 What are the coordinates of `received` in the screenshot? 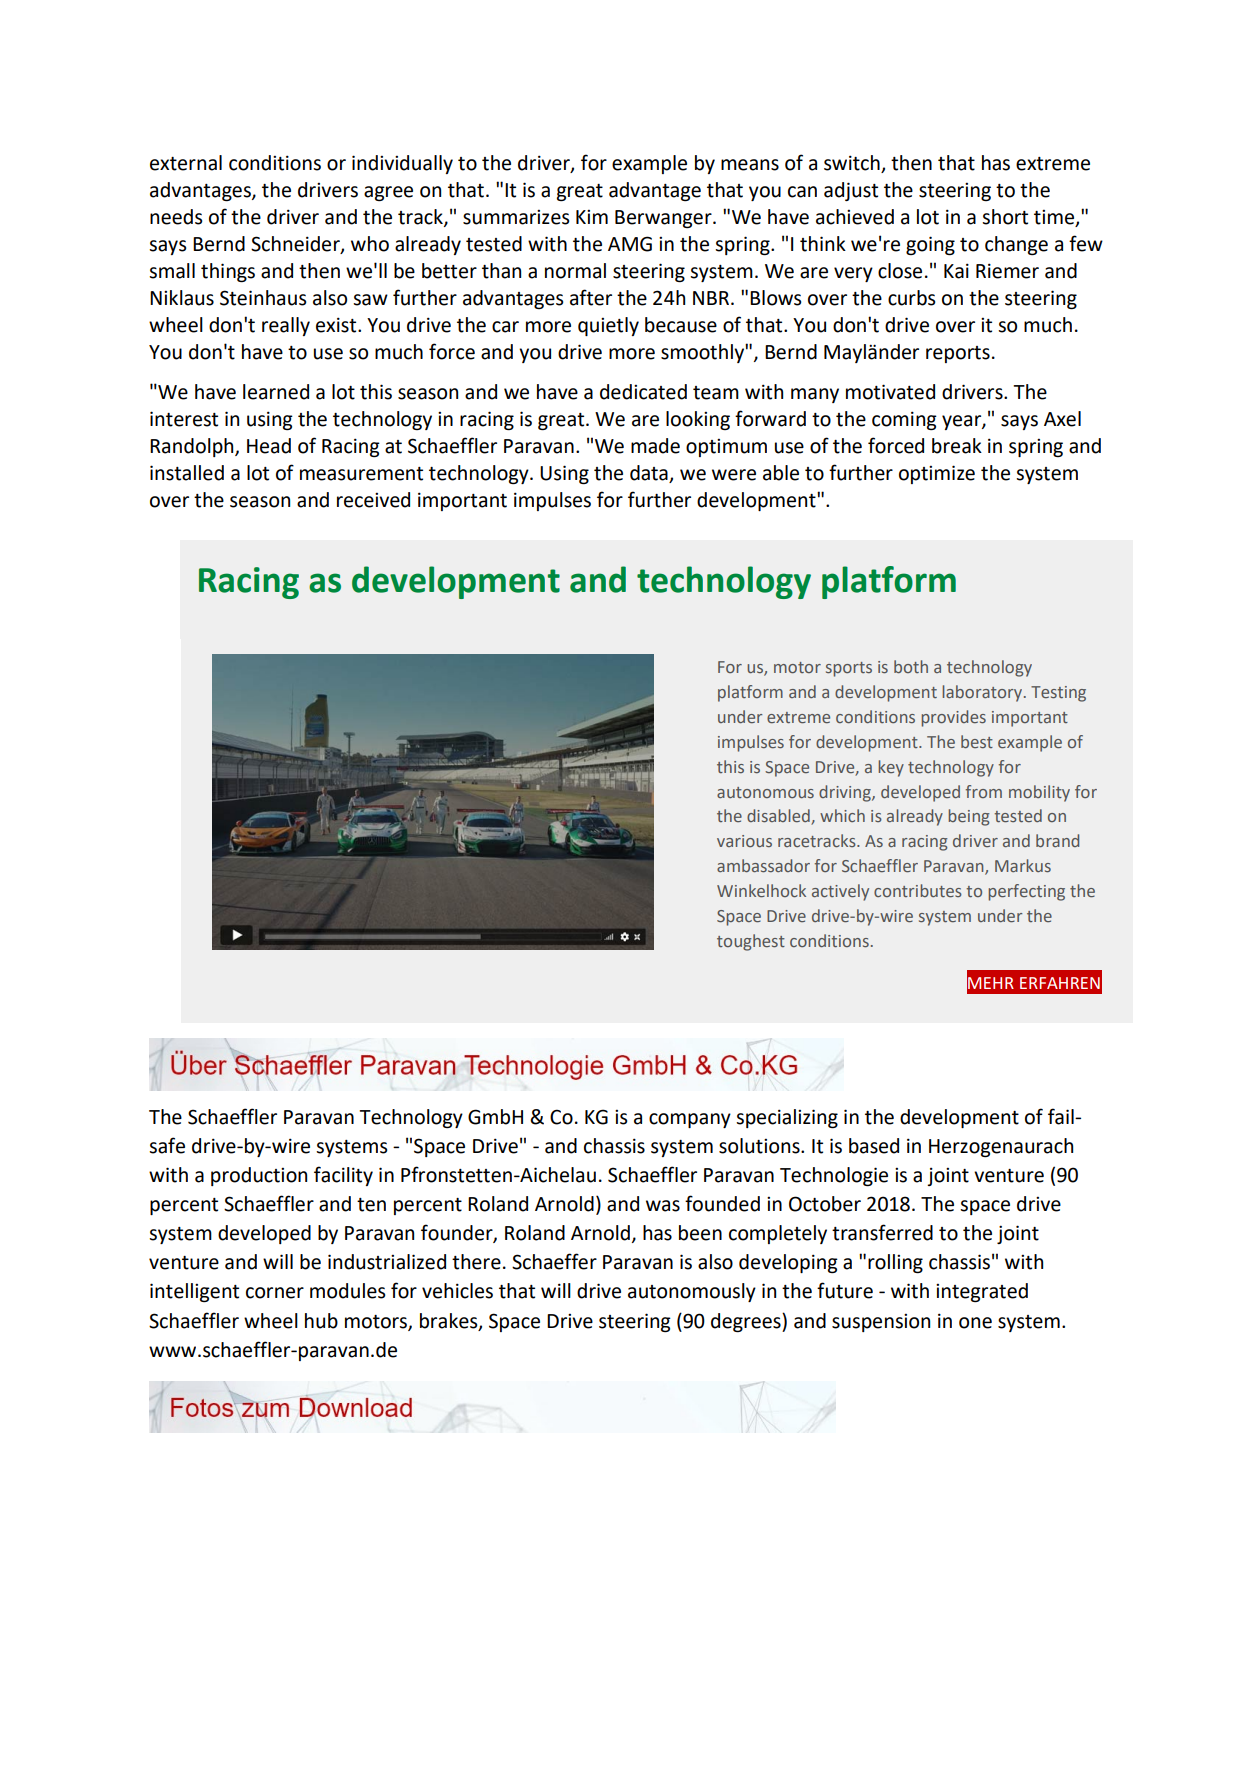 It's located at (373, 500).
